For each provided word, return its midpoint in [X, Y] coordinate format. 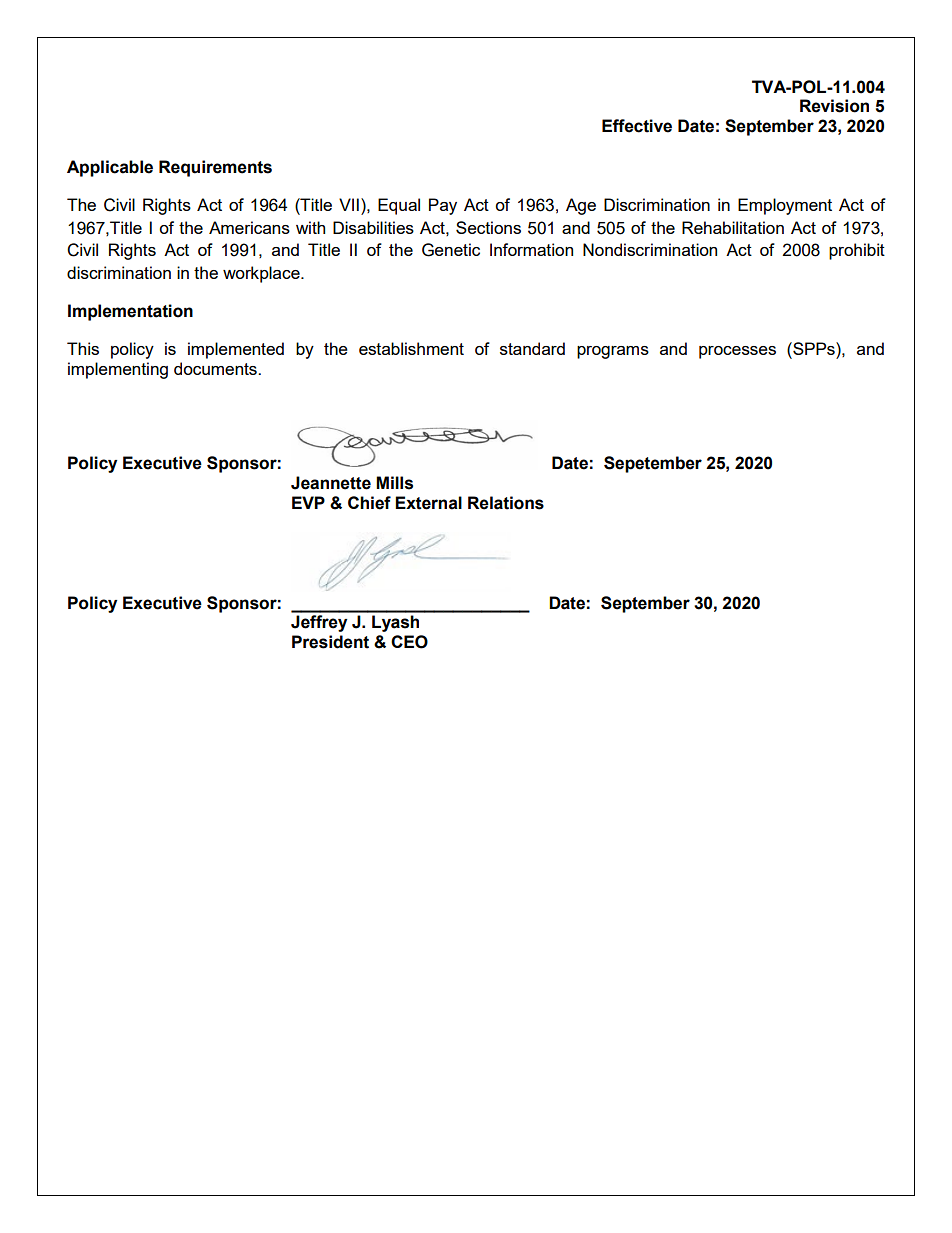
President [330, 642]
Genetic [451, 250]
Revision [834, 106]
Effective [637, 126]
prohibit [857, 251]
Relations [506, 503]
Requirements [215, 168]
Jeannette [331, 483]
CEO [409, 642]
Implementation [130, 312]
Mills [394, 483]
